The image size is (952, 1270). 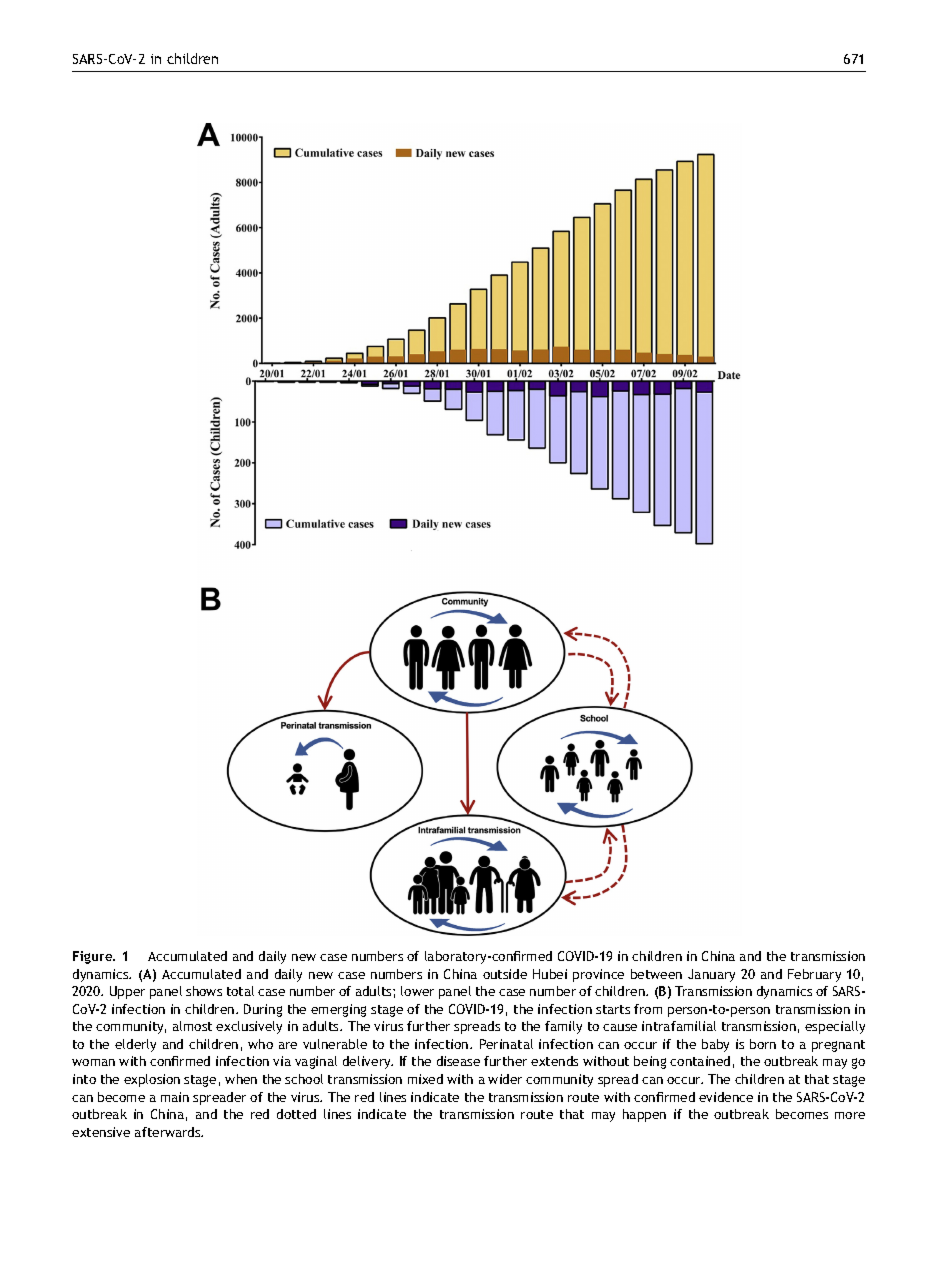 I want to click on January, so click(x=711, y=975).
